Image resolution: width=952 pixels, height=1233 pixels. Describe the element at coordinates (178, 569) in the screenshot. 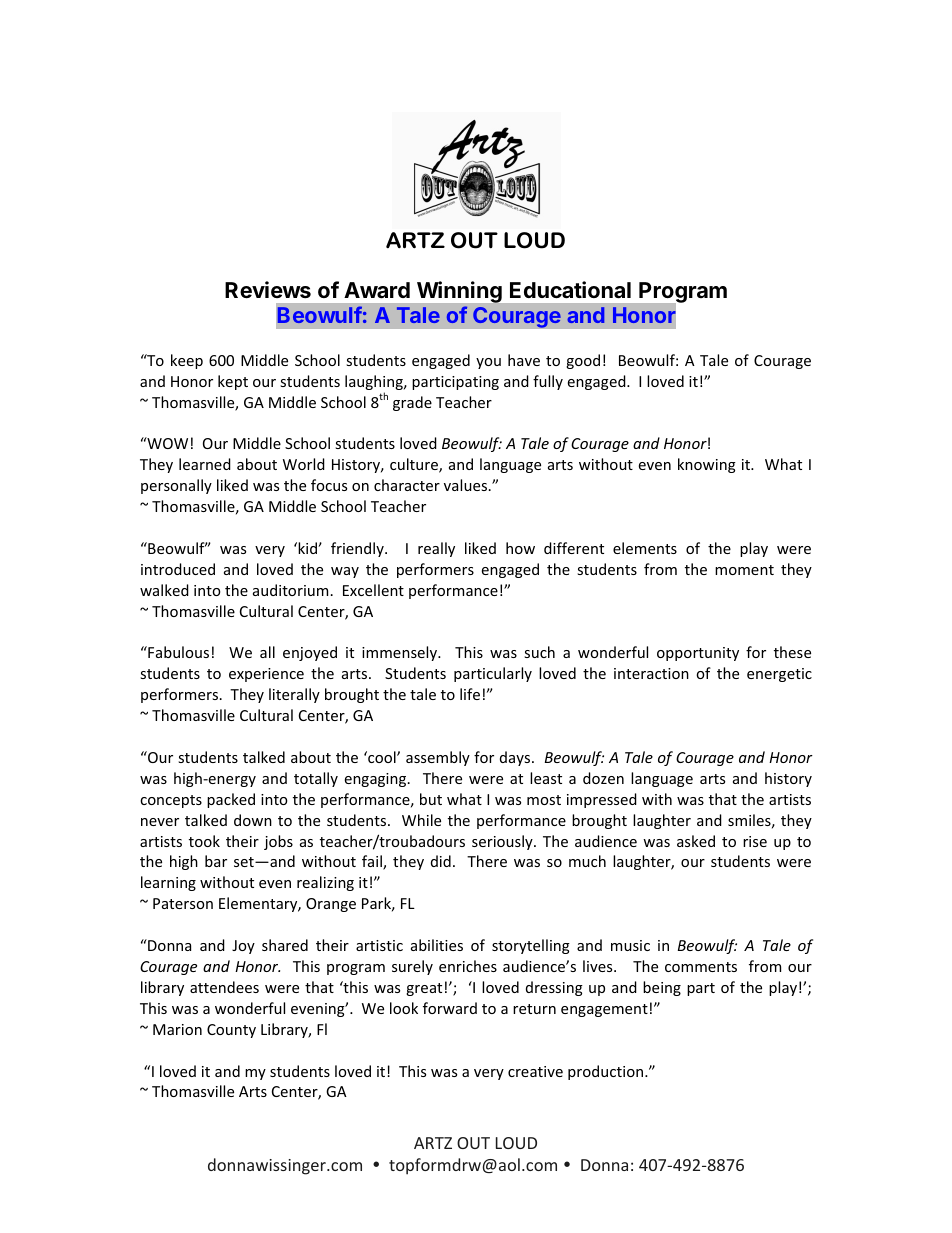

I see `introduced` at that location.
